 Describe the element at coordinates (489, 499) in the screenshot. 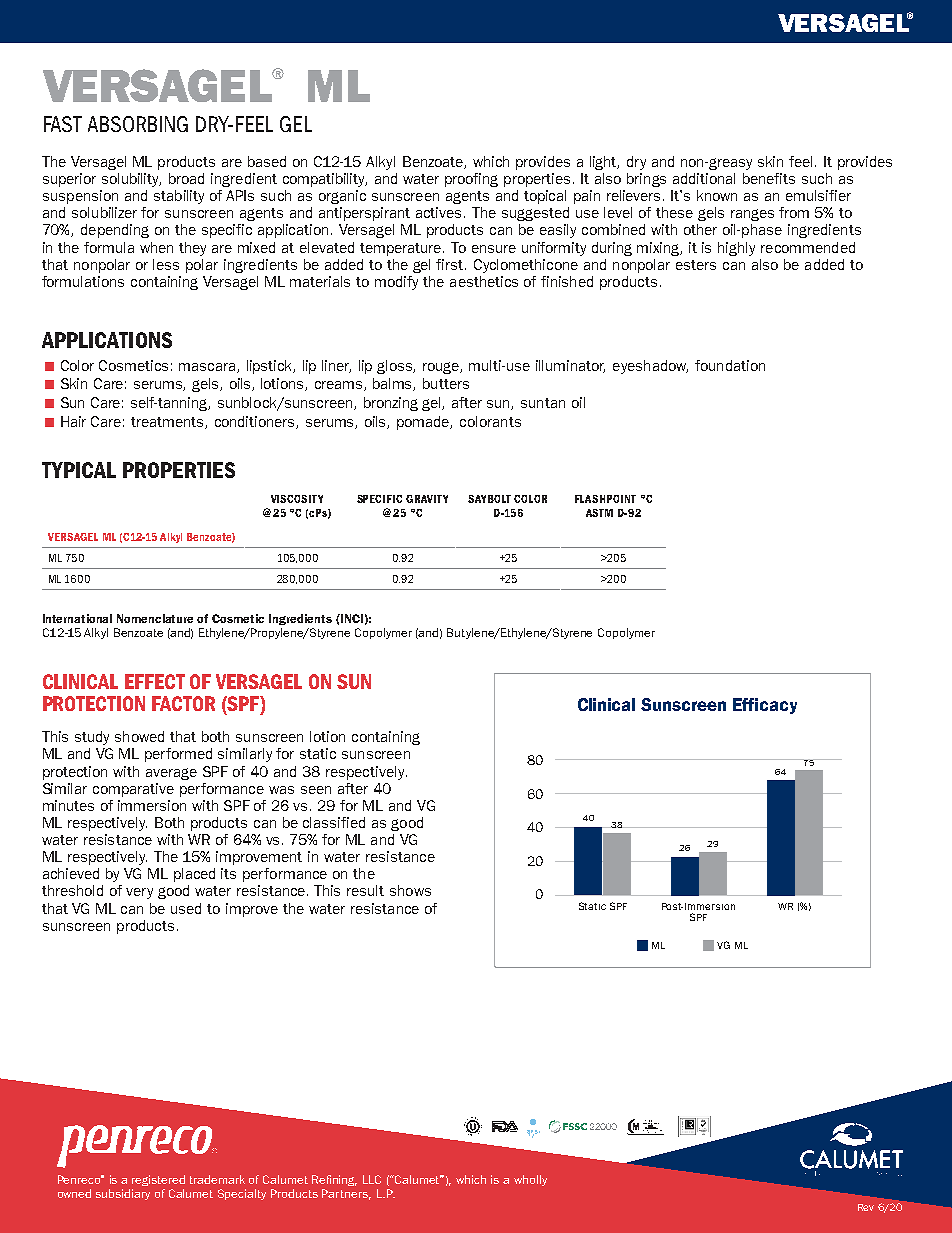

I see `SAYBOLT` at that location.
